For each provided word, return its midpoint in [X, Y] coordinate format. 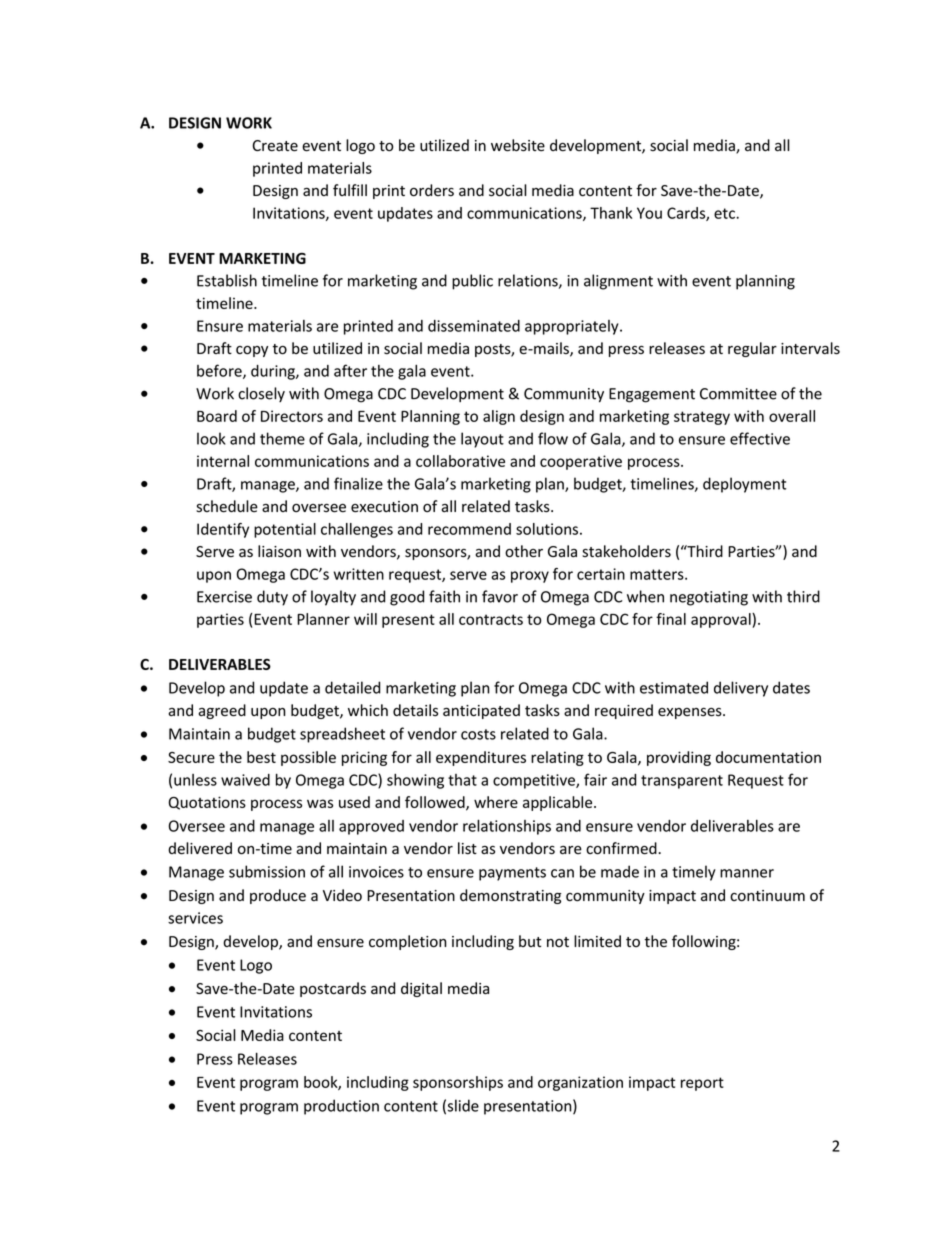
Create [275, 146]
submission [267, 871]
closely [261, 394]
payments [512, 874]
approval [722, 620]
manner [747, 873]
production [341, 1107]
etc [725, 213]
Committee [738, 394]
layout [482, 440]
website [518, 145]
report [702, 1084]
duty [272, 598]
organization [580, 1083]
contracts [491, 619]
